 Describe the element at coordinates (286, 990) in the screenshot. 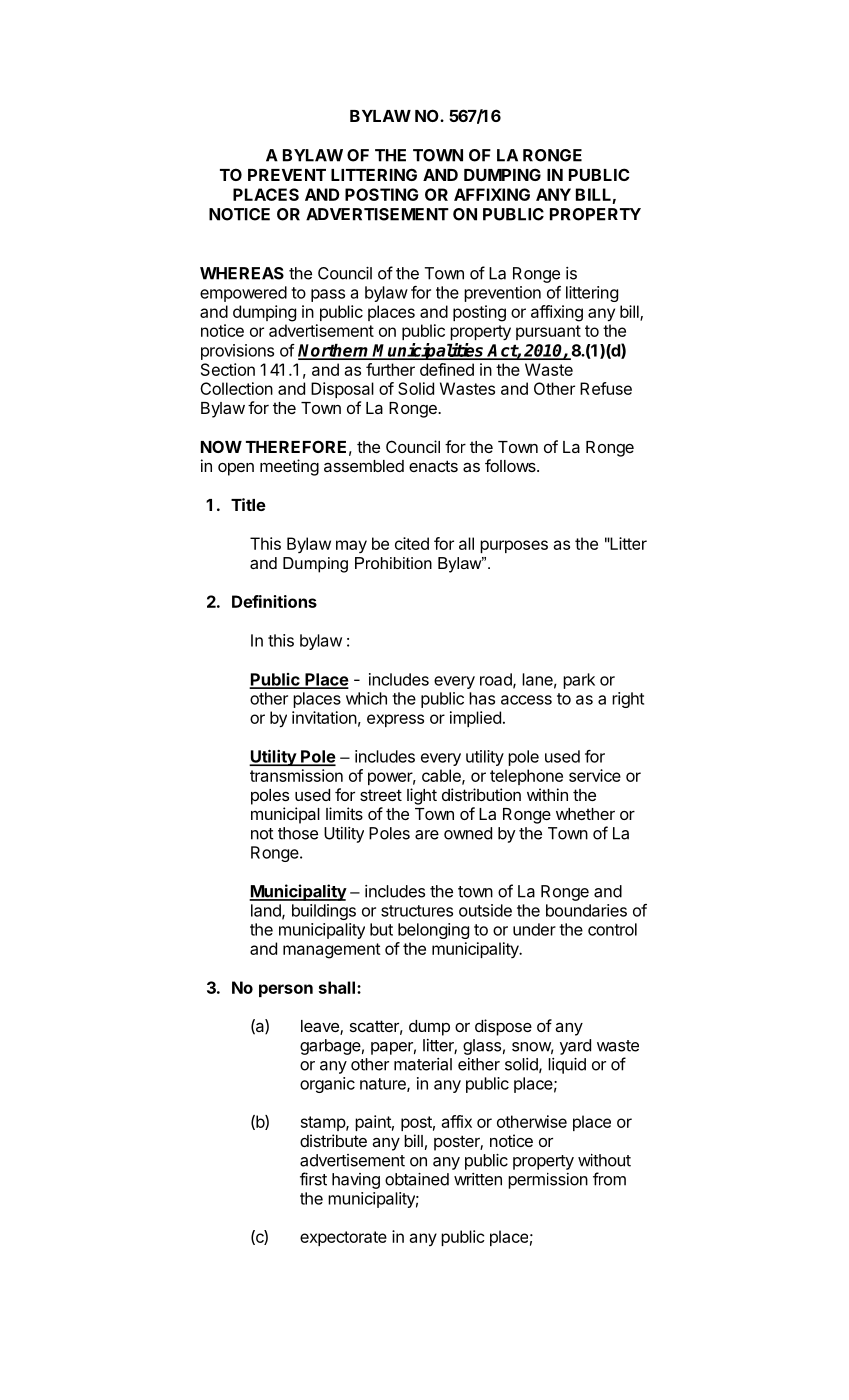

I see `person` at that location.
